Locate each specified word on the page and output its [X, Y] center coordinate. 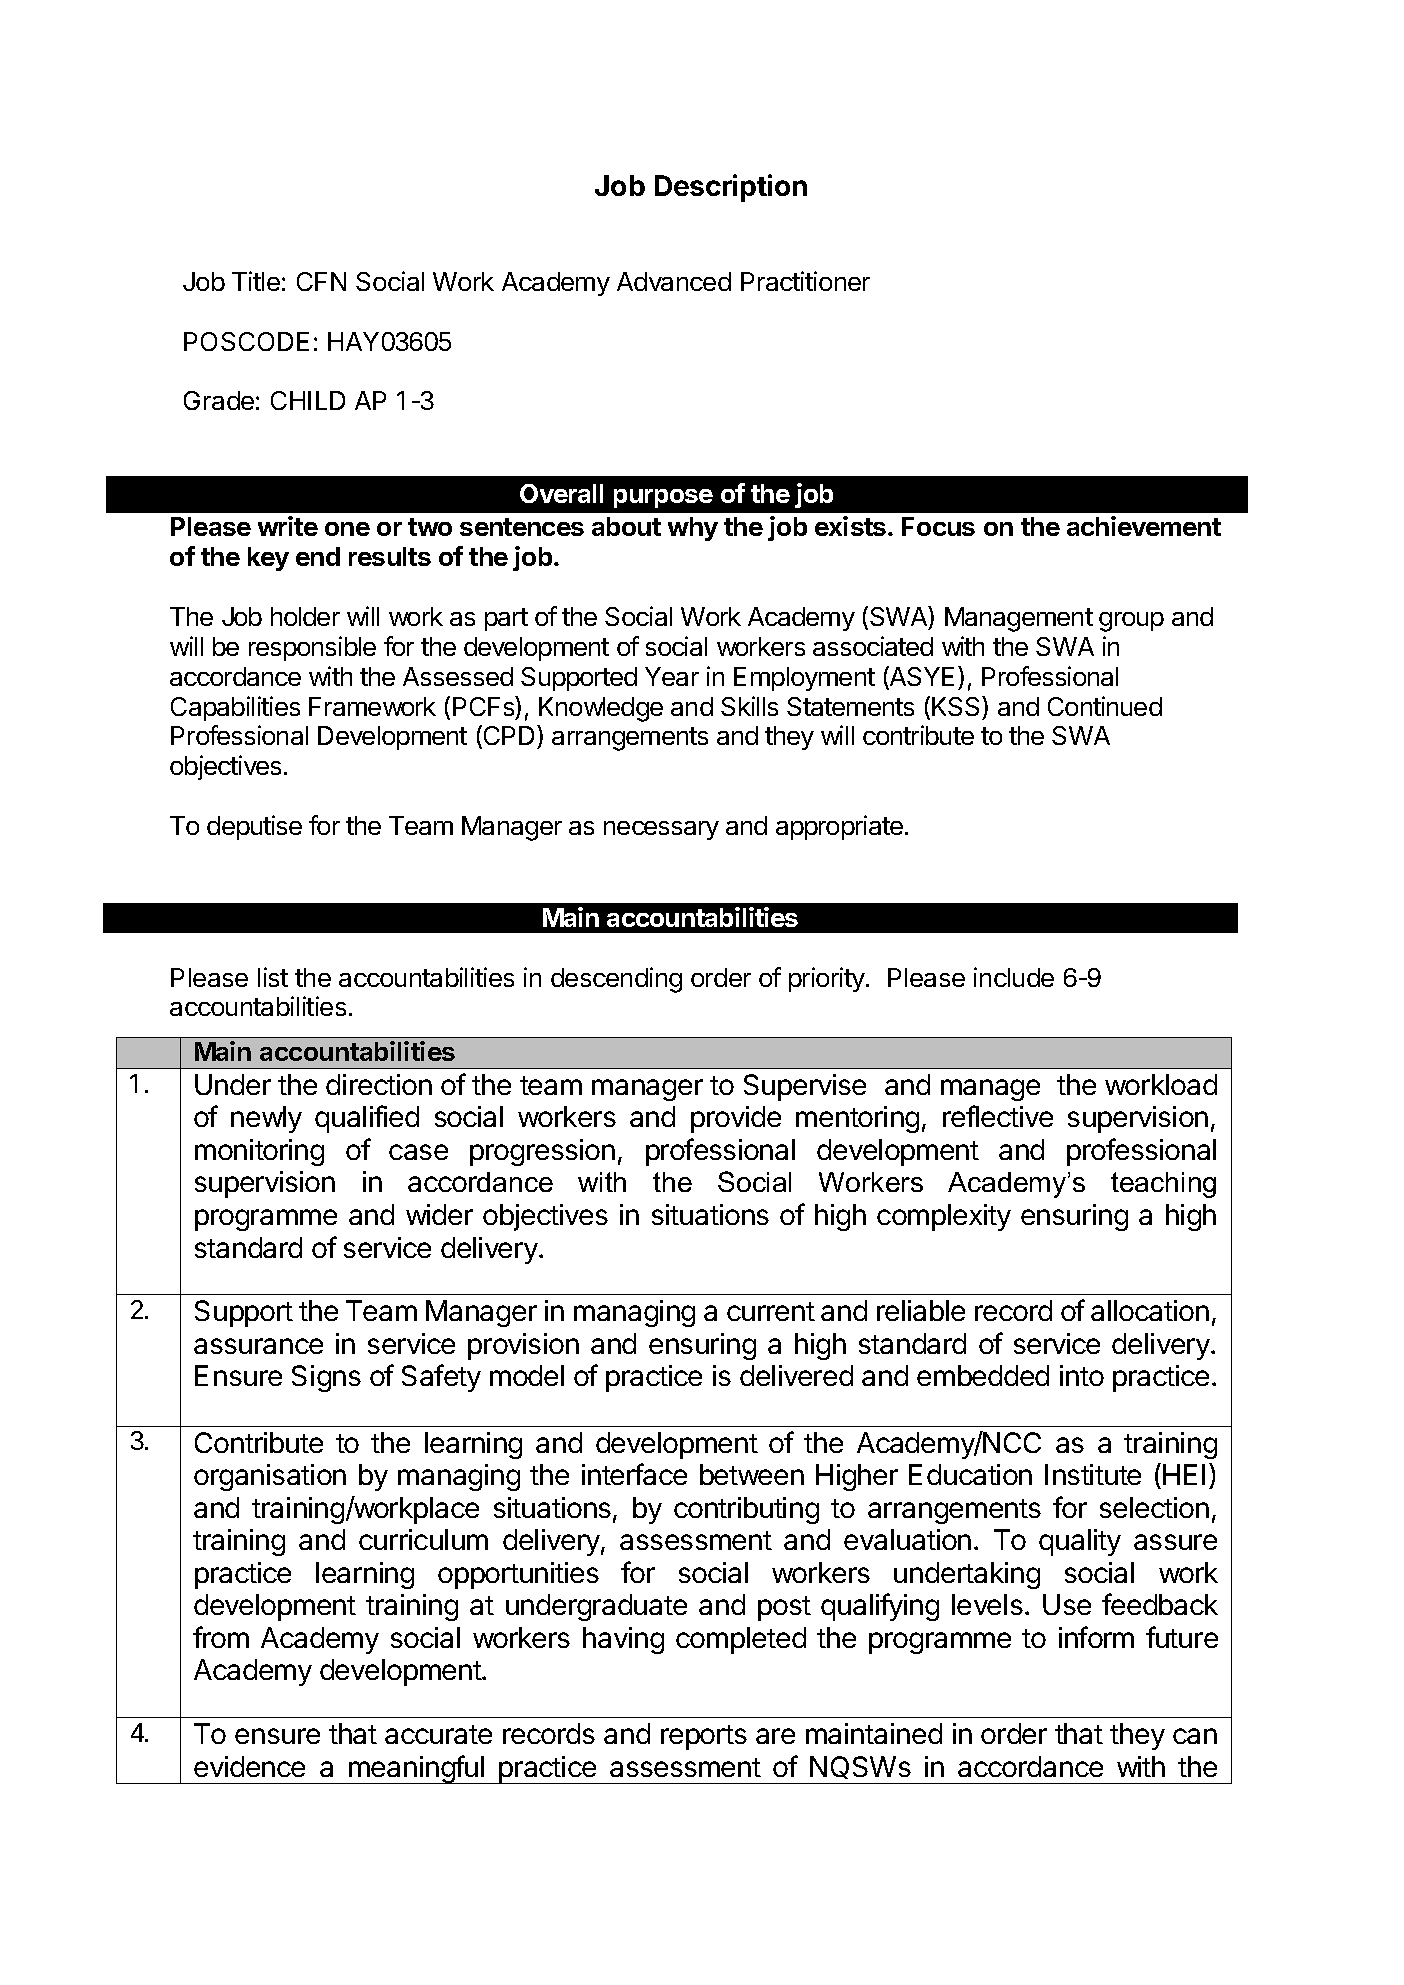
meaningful [416, 1769]
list [273, 977]
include [1014, 977]
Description [731, 188]
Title [256, 281]
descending [616, 980]
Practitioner [805, 281]
